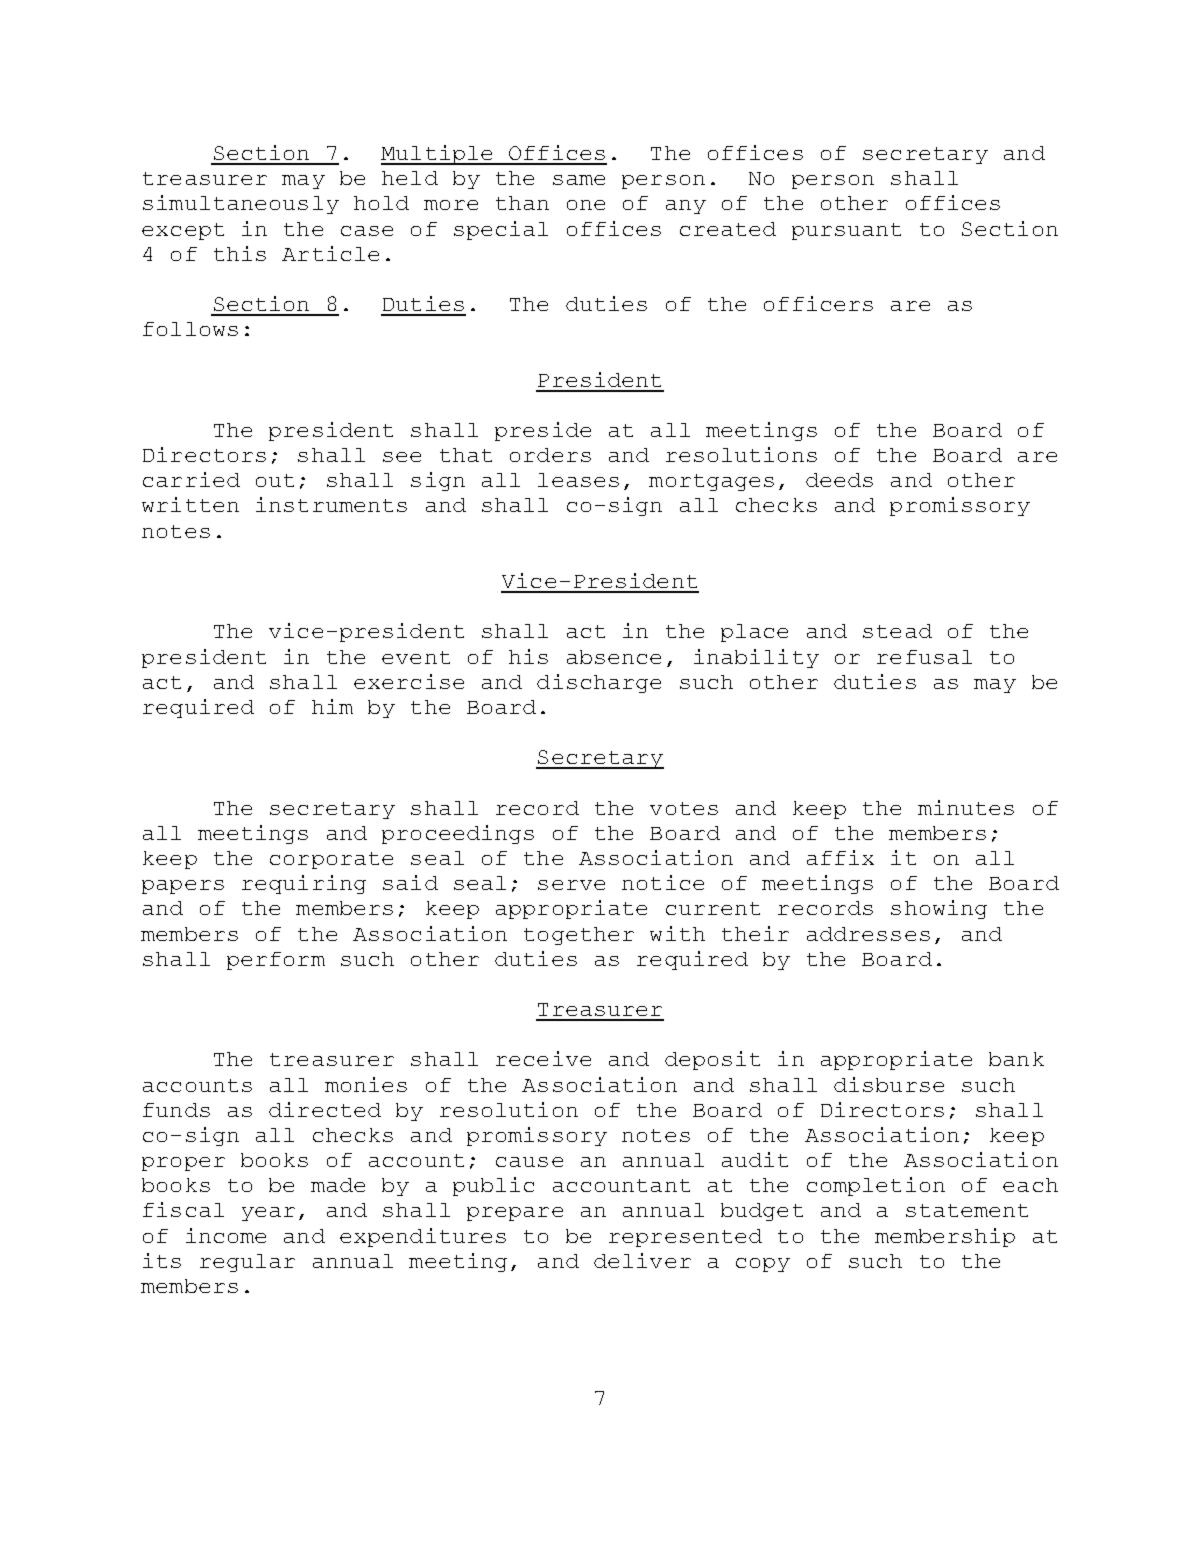 The height and width of the image is (1553, 1200). I want to click on deliver, so click(642, 1260).
